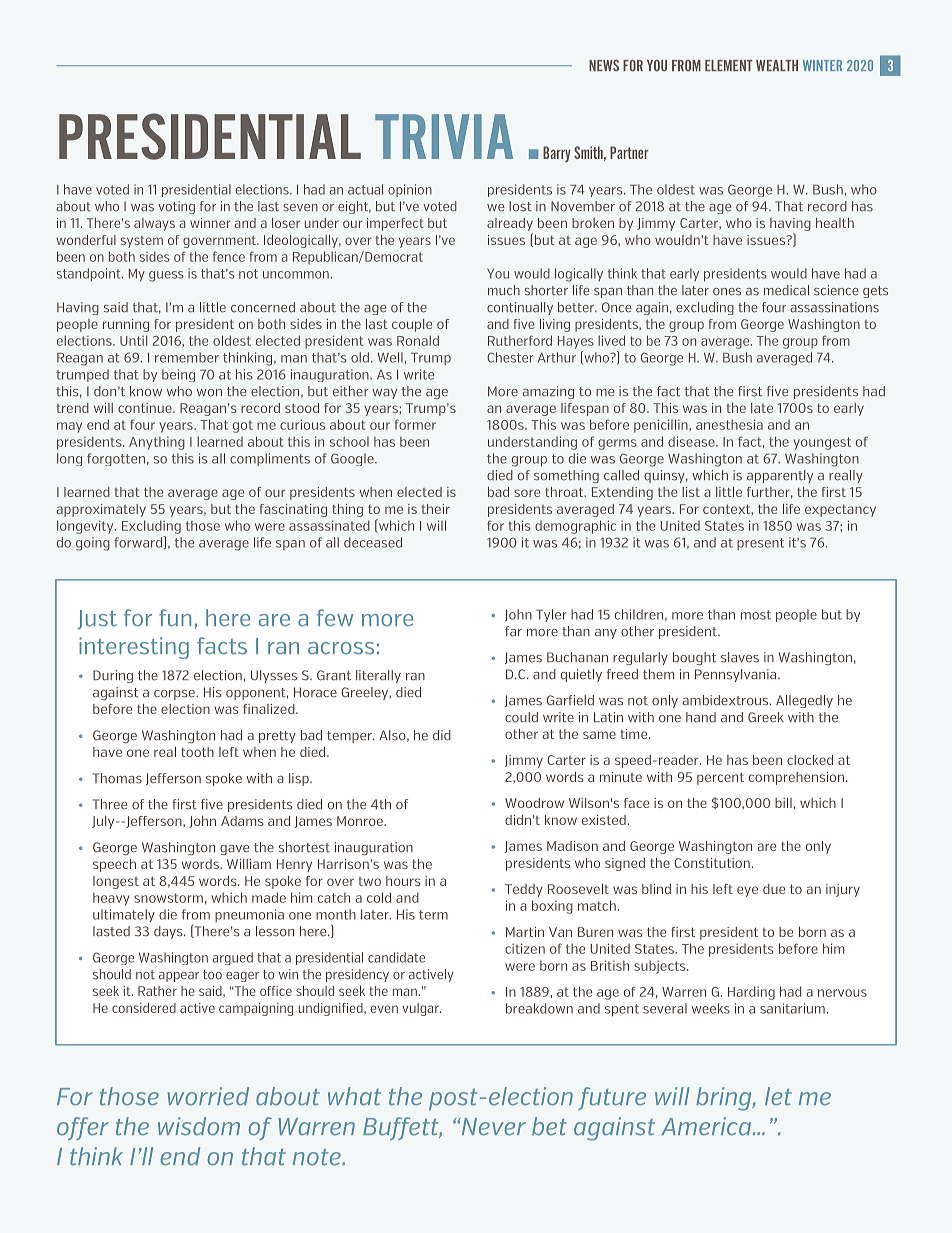 Image resolution: width=952 pixels, height=1233 pixels. Describe the element at coordinates (199, 1126) in the screenshot. I see `wisdom` at that location.
